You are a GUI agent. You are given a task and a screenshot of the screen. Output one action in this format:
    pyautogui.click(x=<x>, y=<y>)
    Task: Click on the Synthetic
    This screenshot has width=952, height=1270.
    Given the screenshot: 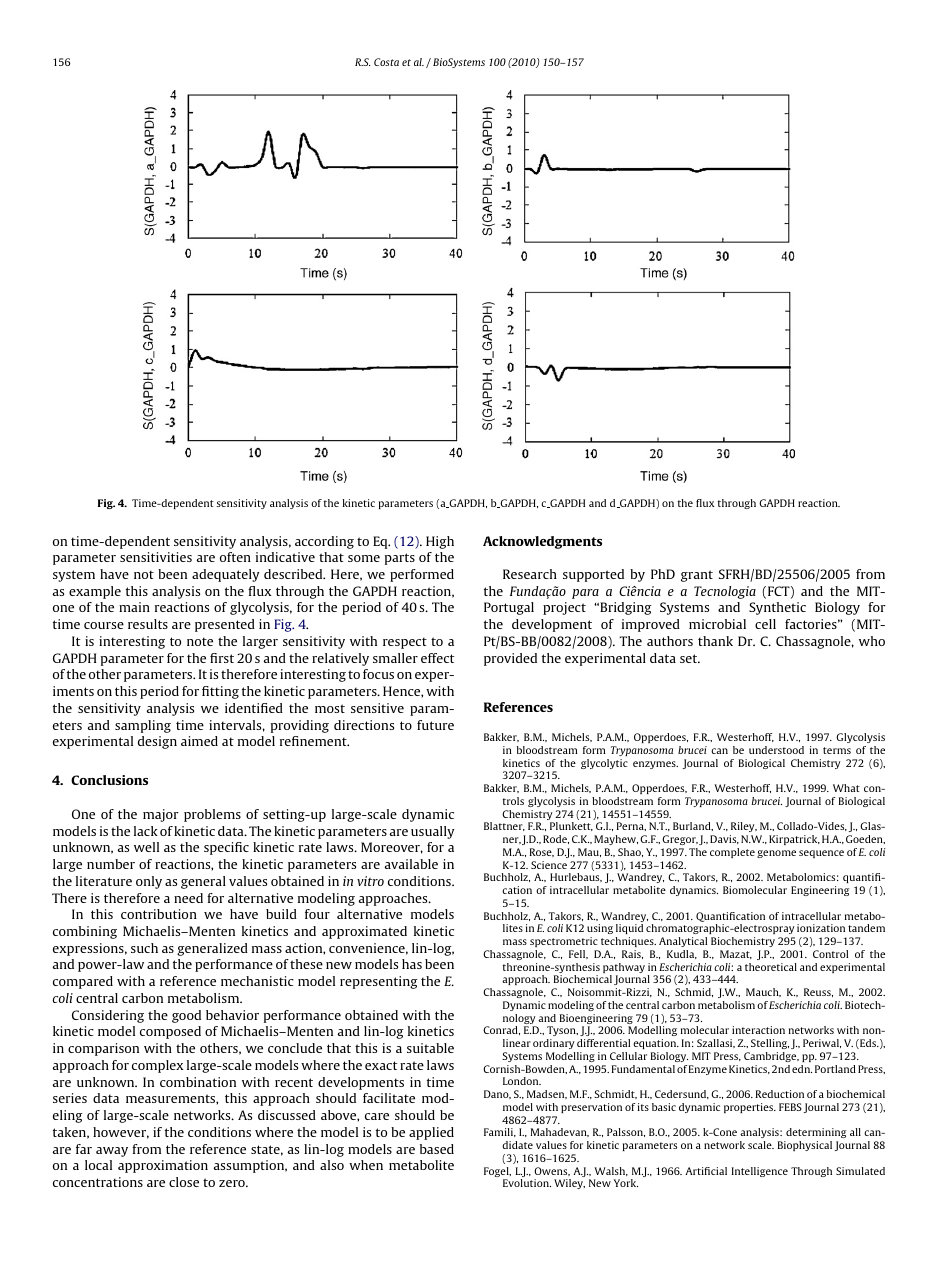 What is the action you would take?
    pyautogui.click(x=777, y=608)
